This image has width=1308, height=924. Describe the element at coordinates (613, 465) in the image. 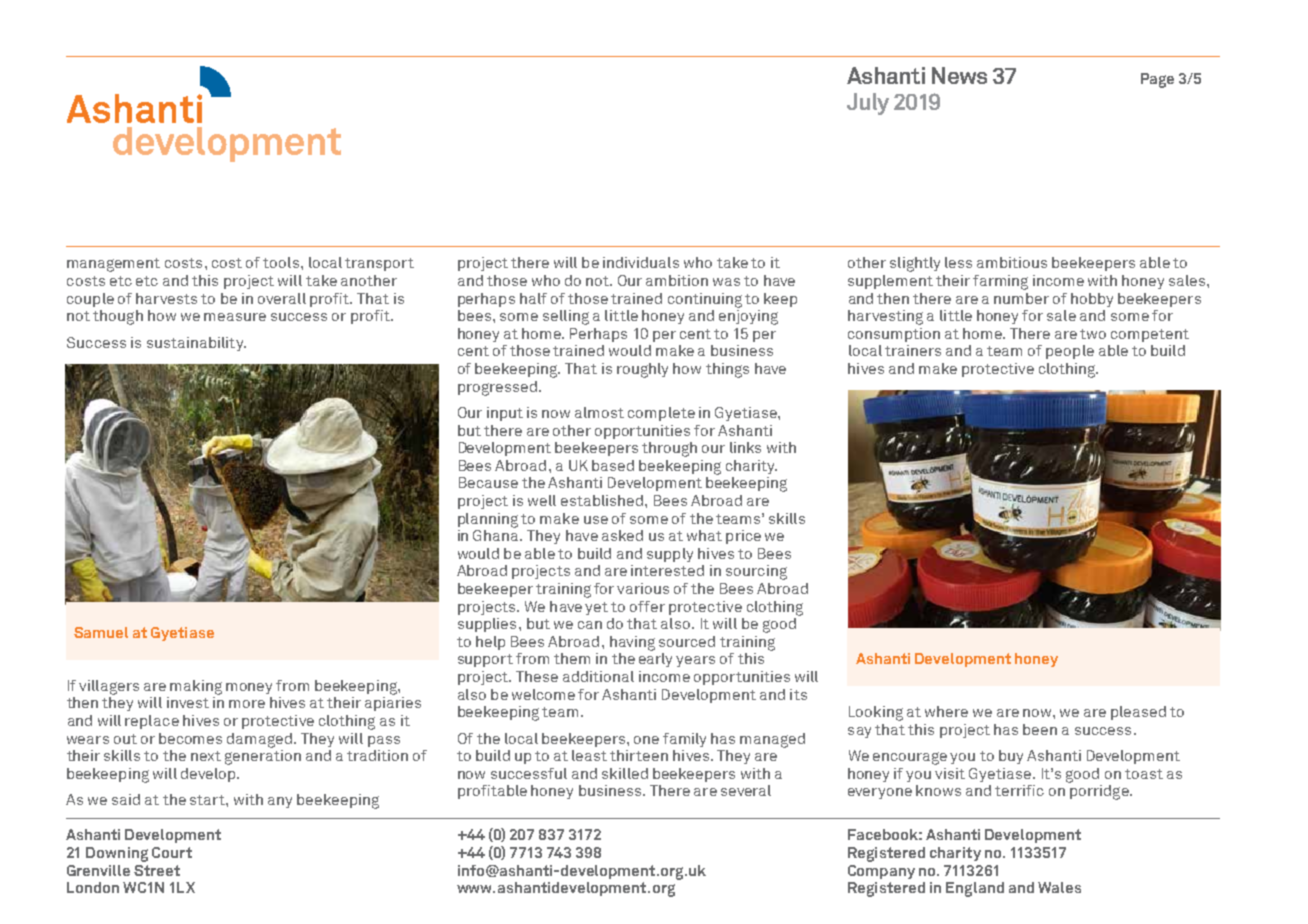

I see `based` at that location.
